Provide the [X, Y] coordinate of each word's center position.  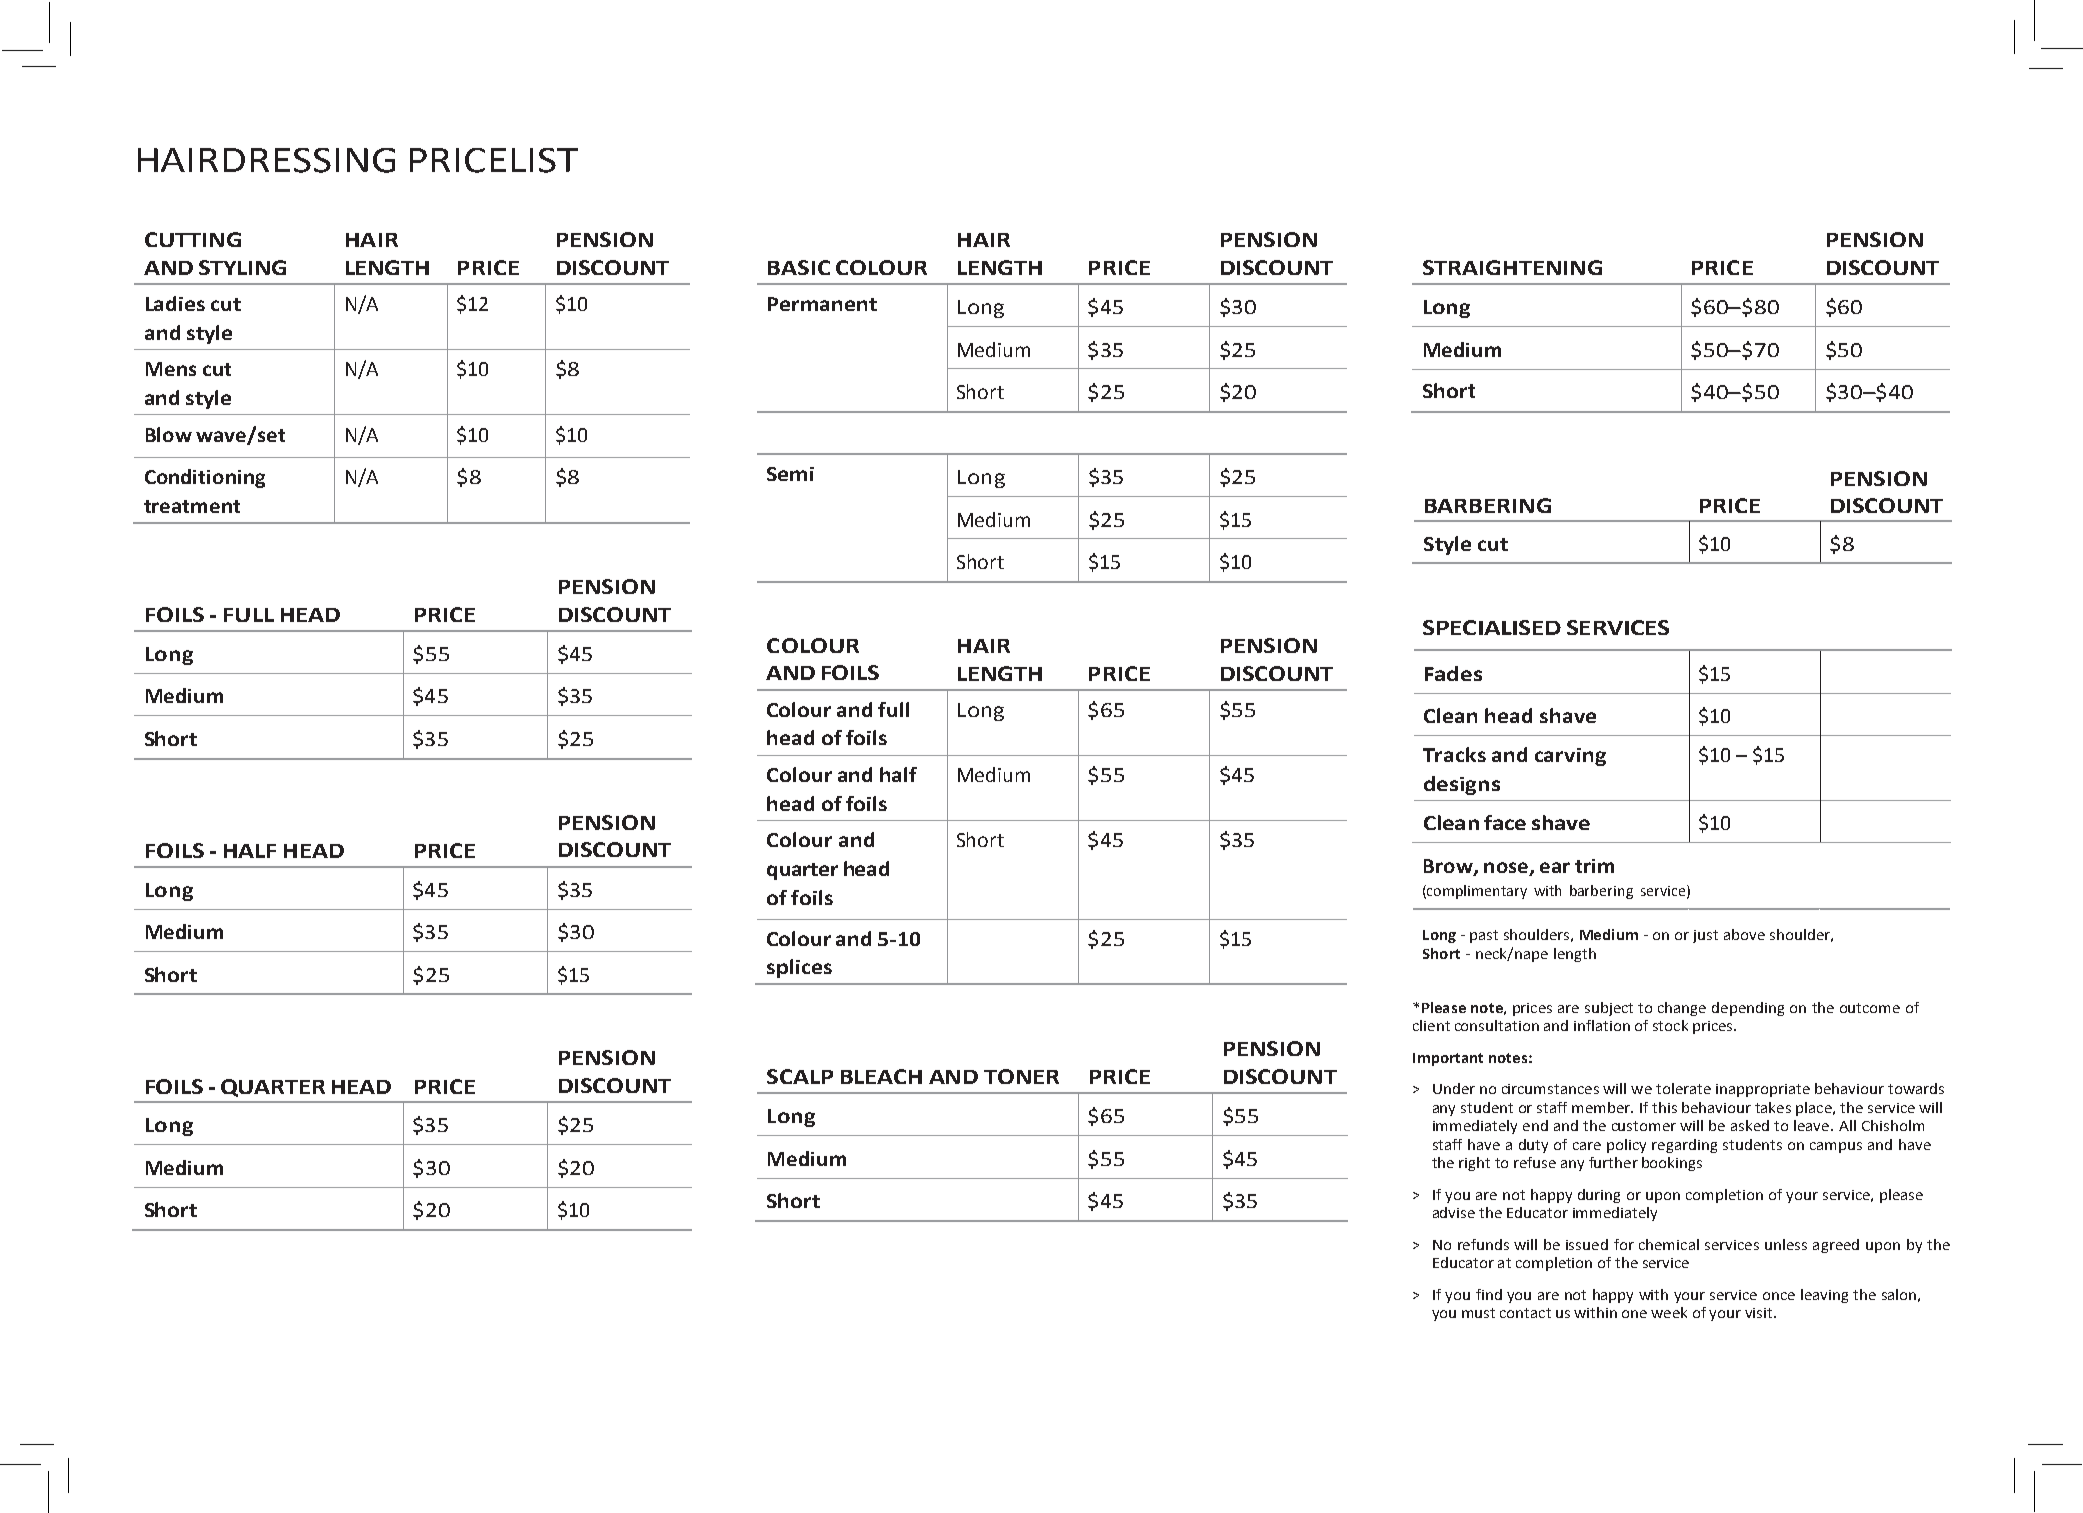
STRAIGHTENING [1512, 267]
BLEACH [881, 1076]
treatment [192, 506]
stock [1670, 1025]
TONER [1021, 1076]
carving [1570, 757]
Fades [1453, 673]
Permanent [822, 304]
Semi [790, 474]
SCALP [800, 1076]
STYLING [242, 267]
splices [799, 968]
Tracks [1454, 754]
